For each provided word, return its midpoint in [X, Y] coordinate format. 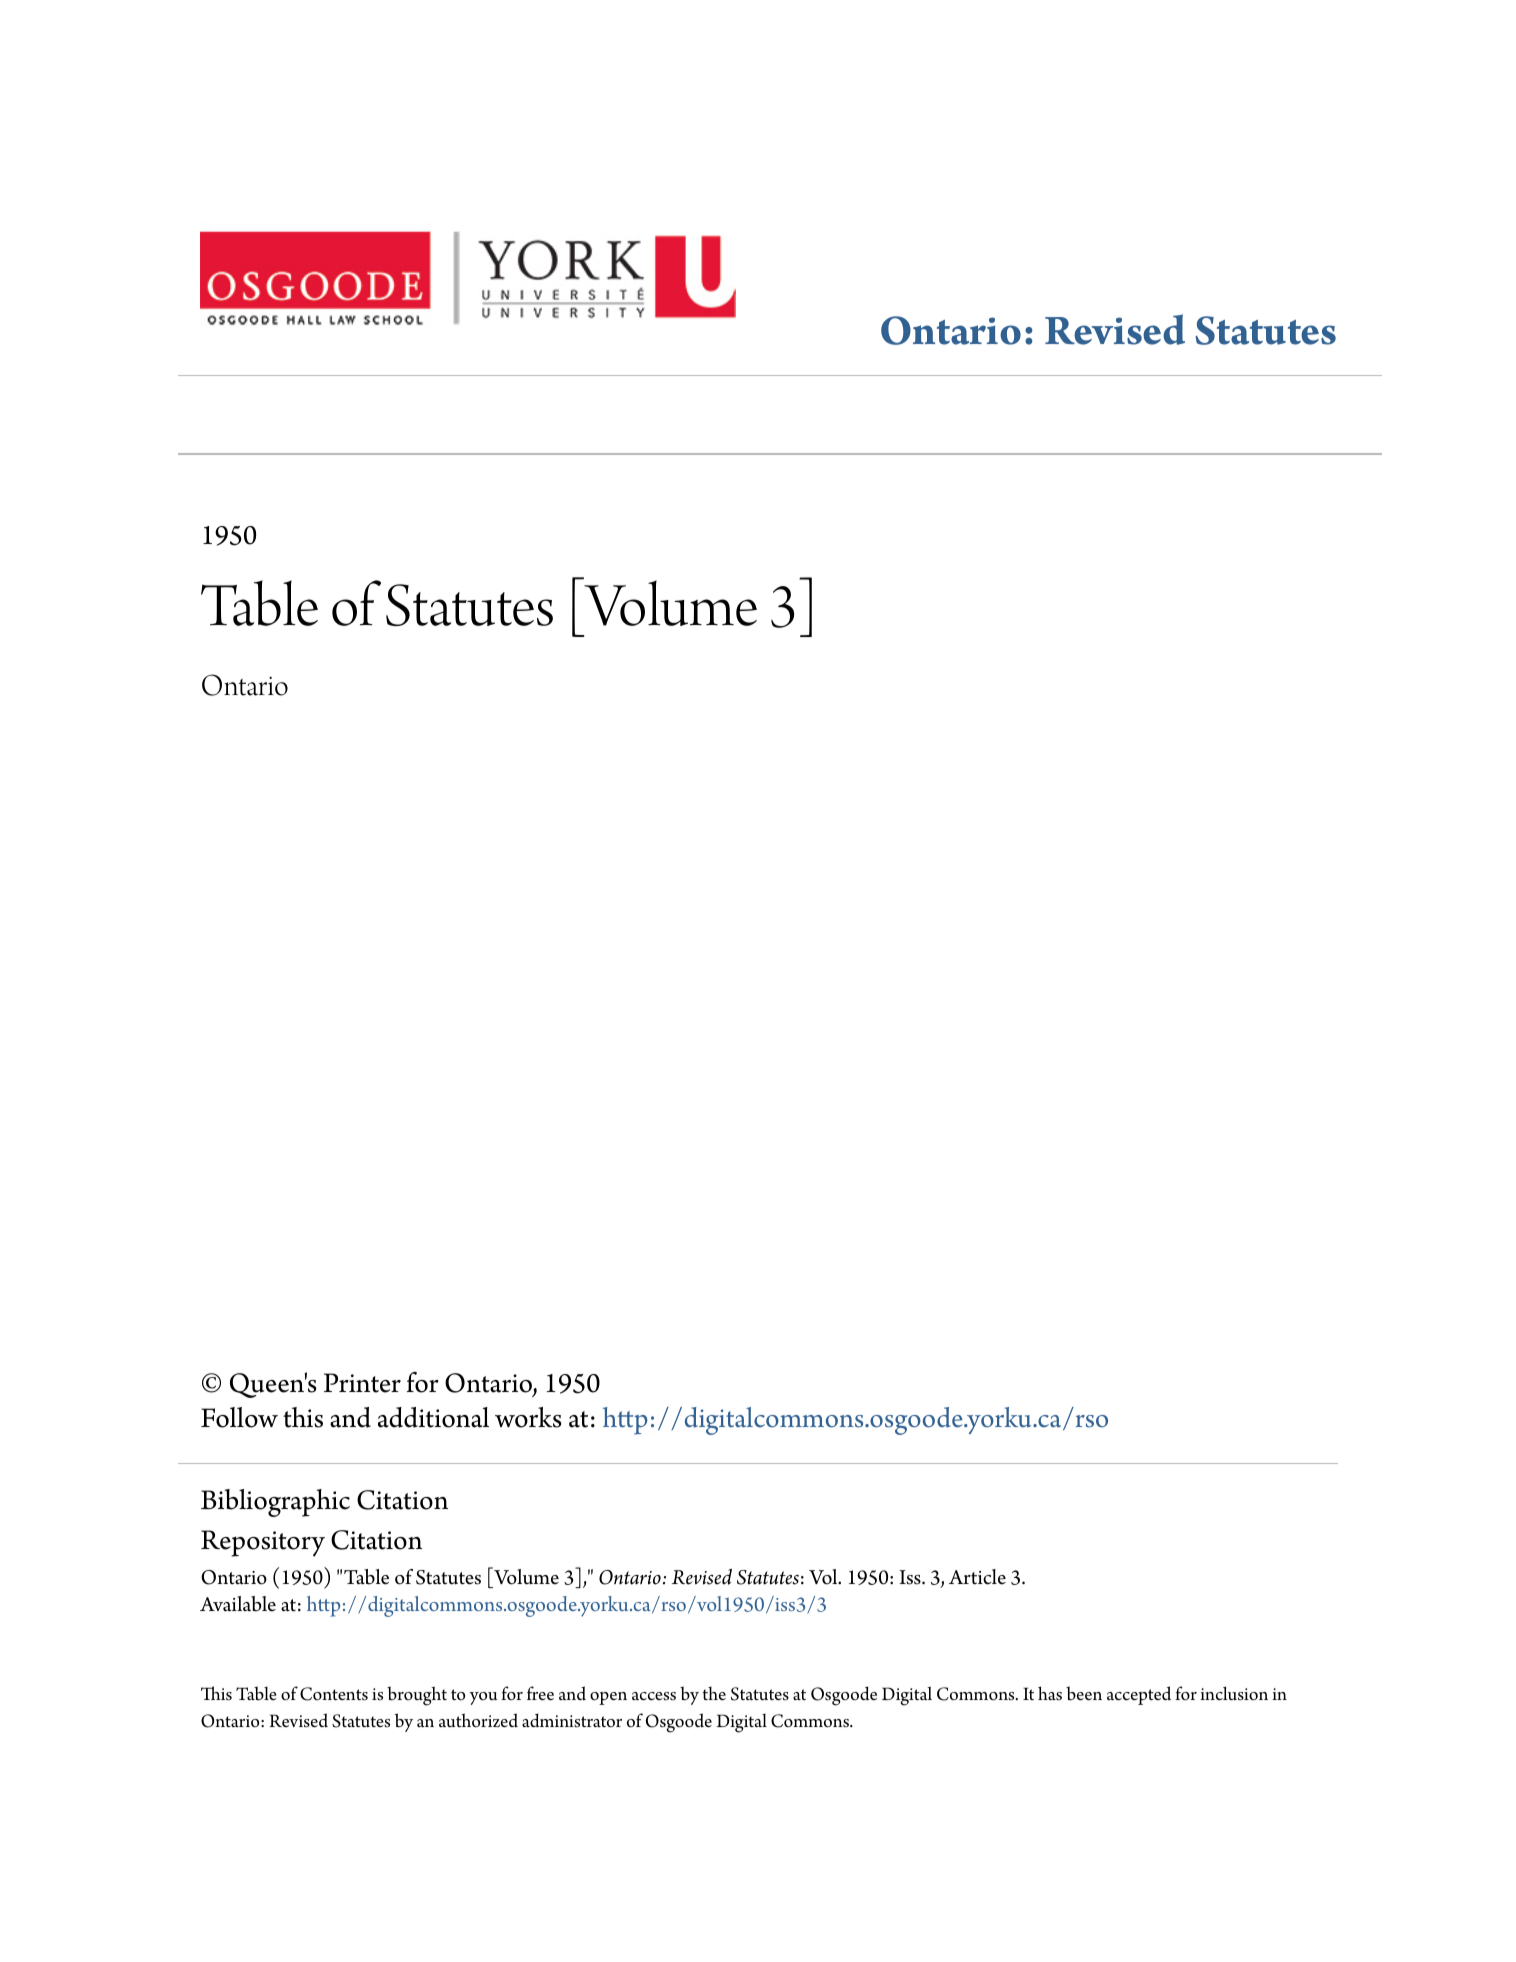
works [528, 1417]
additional [433, 1417]
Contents [334, 1694]
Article [977, 1577]
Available [238, 1604]
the [714, 1694]
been [1084, 1693]
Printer [362, 1383]
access [654, 1696]
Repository [263, 1543]
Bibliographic [275, 1503]
